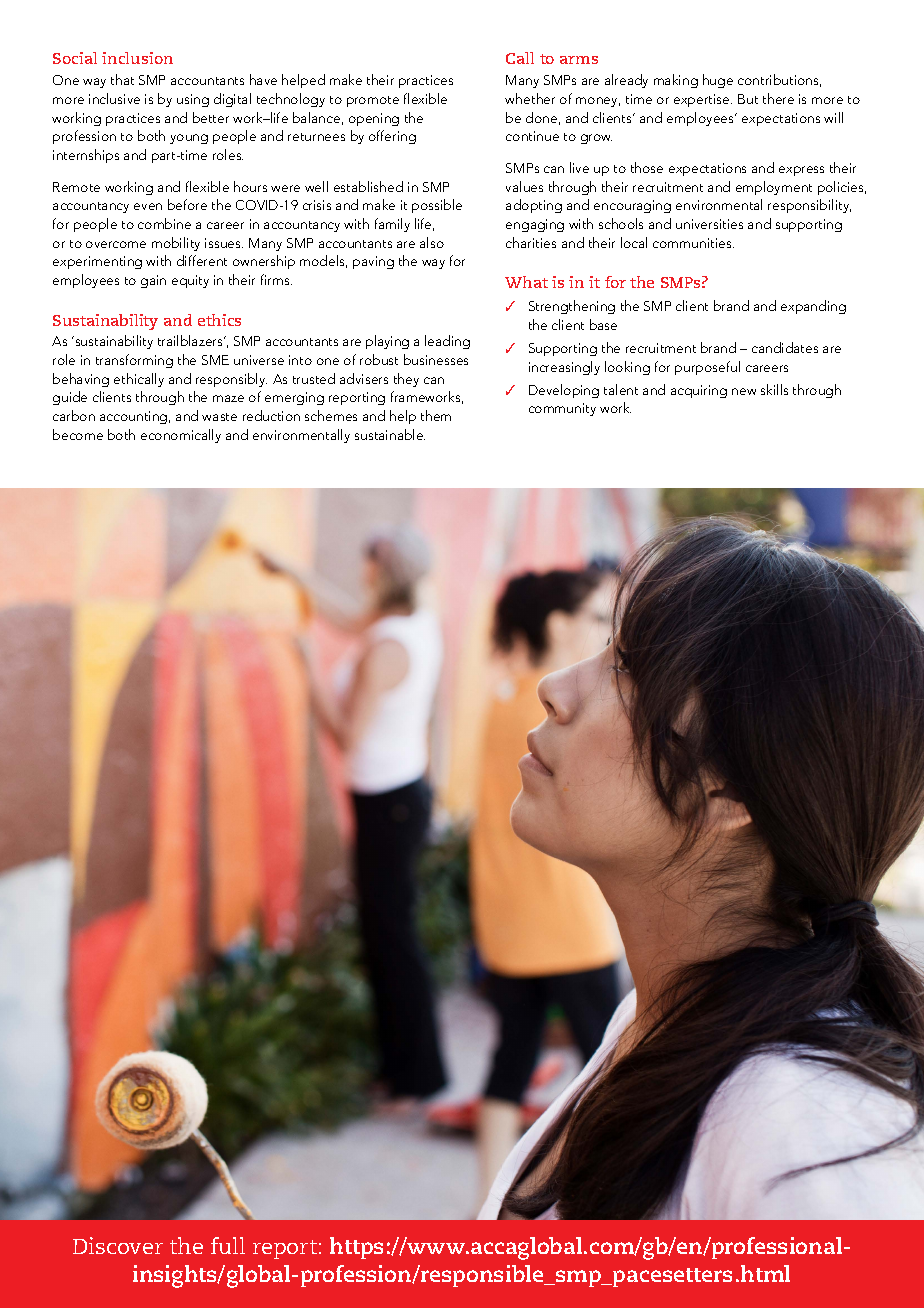  Describe the element at coordinates (699, 391) in the screenshot. I see `acquiring` at that location.
